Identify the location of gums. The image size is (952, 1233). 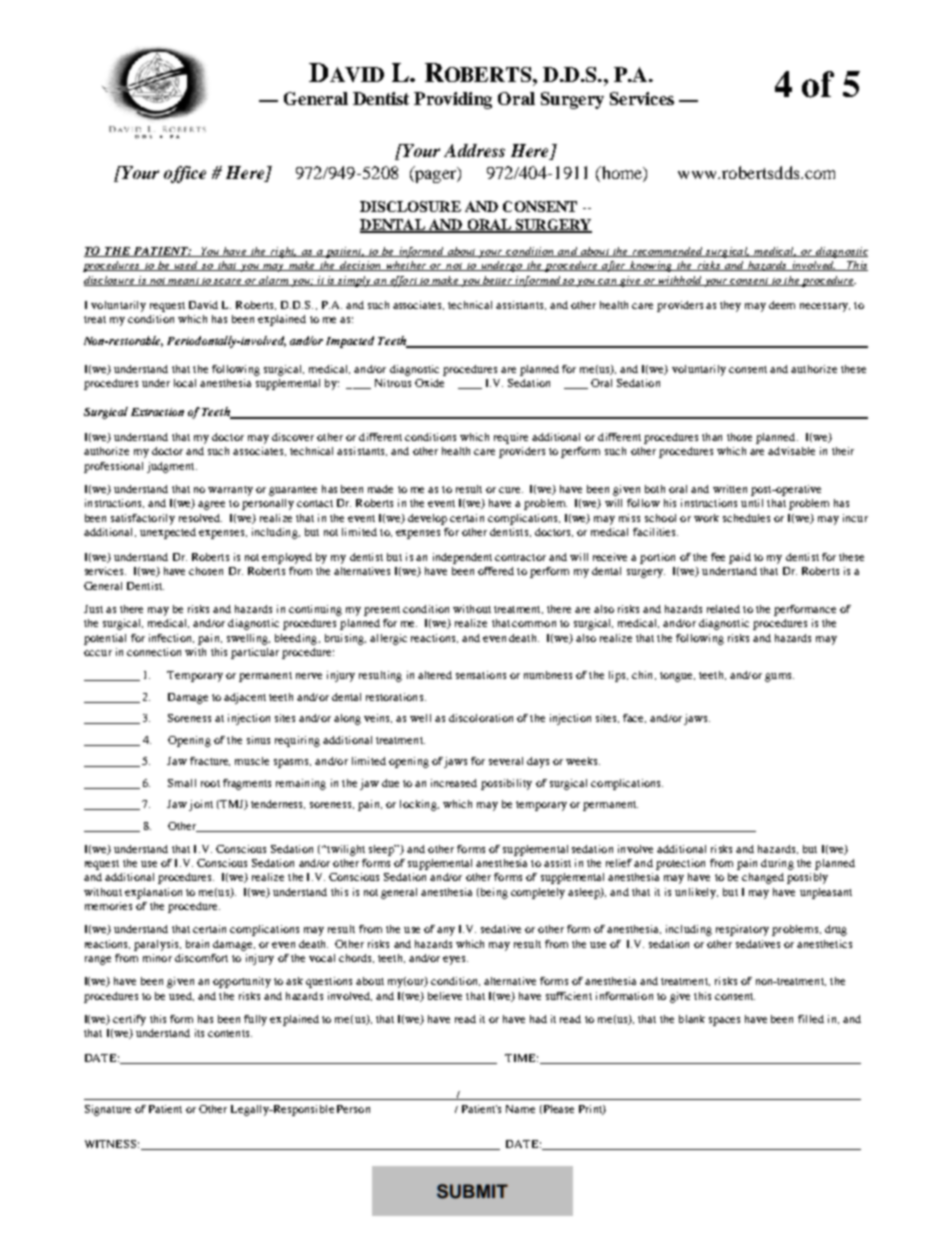
(779, 677).
